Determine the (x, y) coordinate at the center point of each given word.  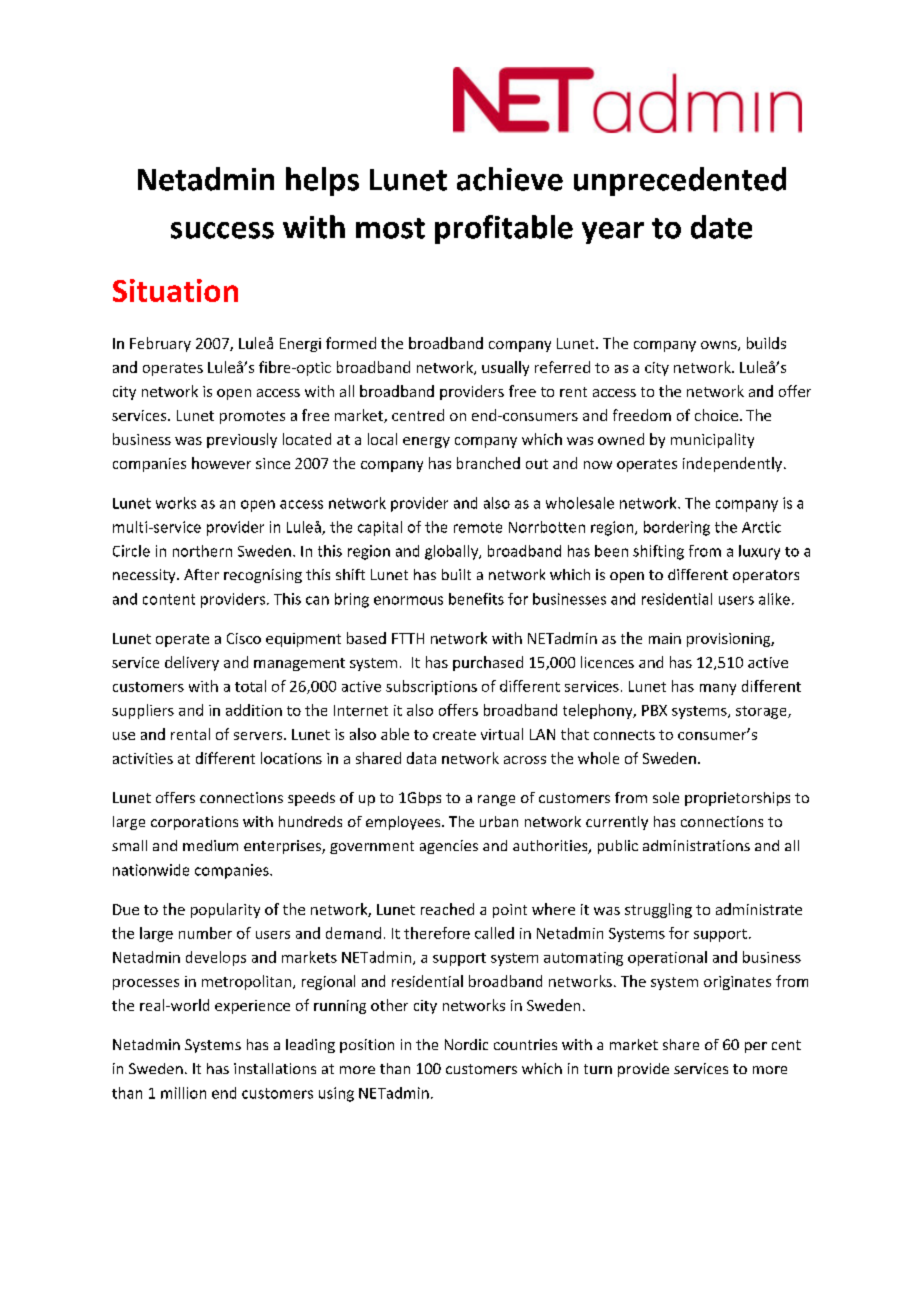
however (221, 463)
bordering (677, 528)
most (390, 228)
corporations (194, 823)
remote (478, 527)
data (421, 758)
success (222, 230)
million (183, 1093)
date (721, 227)
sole (666, 797)
